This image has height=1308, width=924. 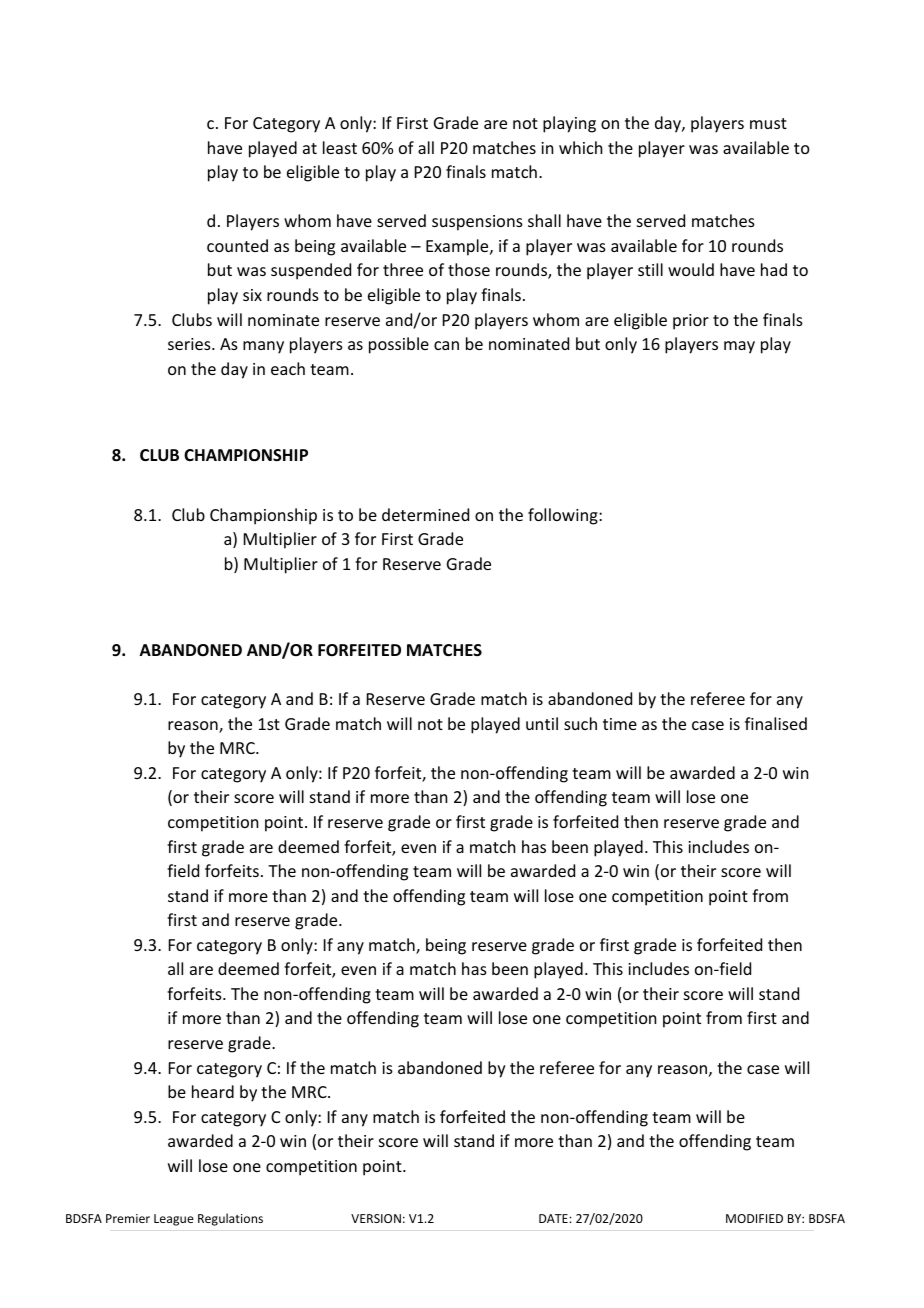 What do you see at coordinates (237, 245) in the image?
I see `counted` at bounding box center [237, 245].
